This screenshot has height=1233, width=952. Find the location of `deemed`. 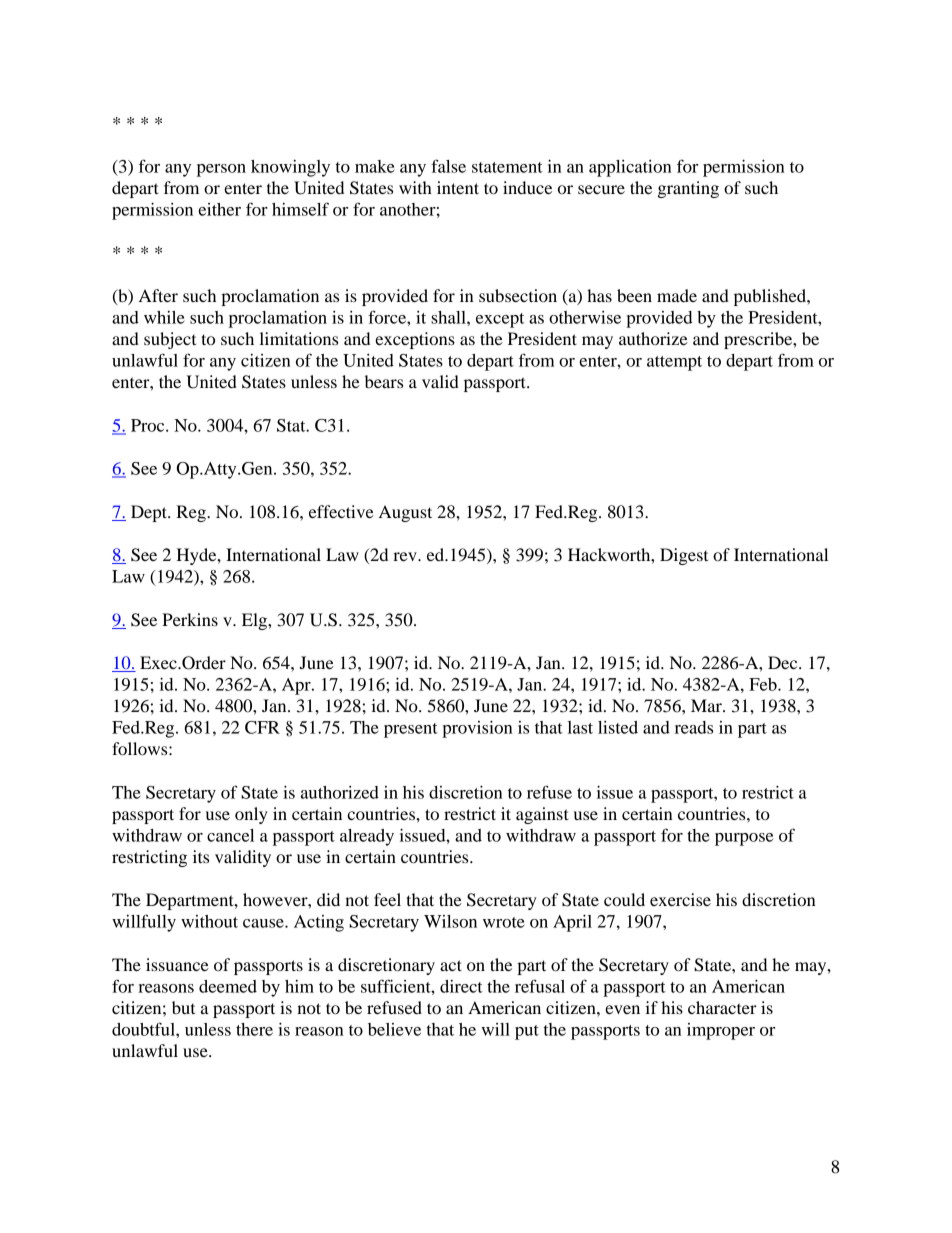

deemed is located at coordinates (228, 986).
